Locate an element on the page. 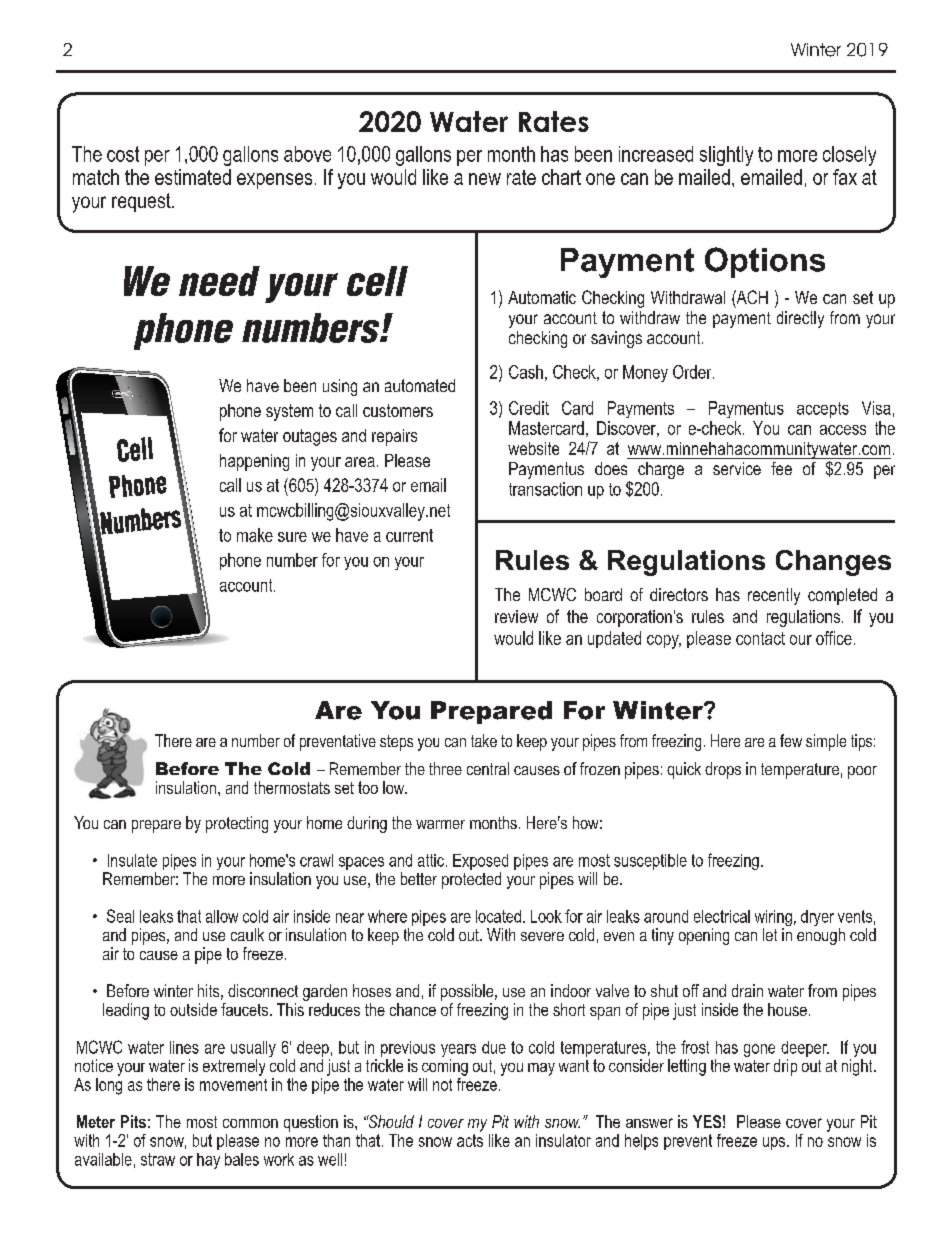 The image size is (952, 1233). wiring is located at coordinates (773, 919).
